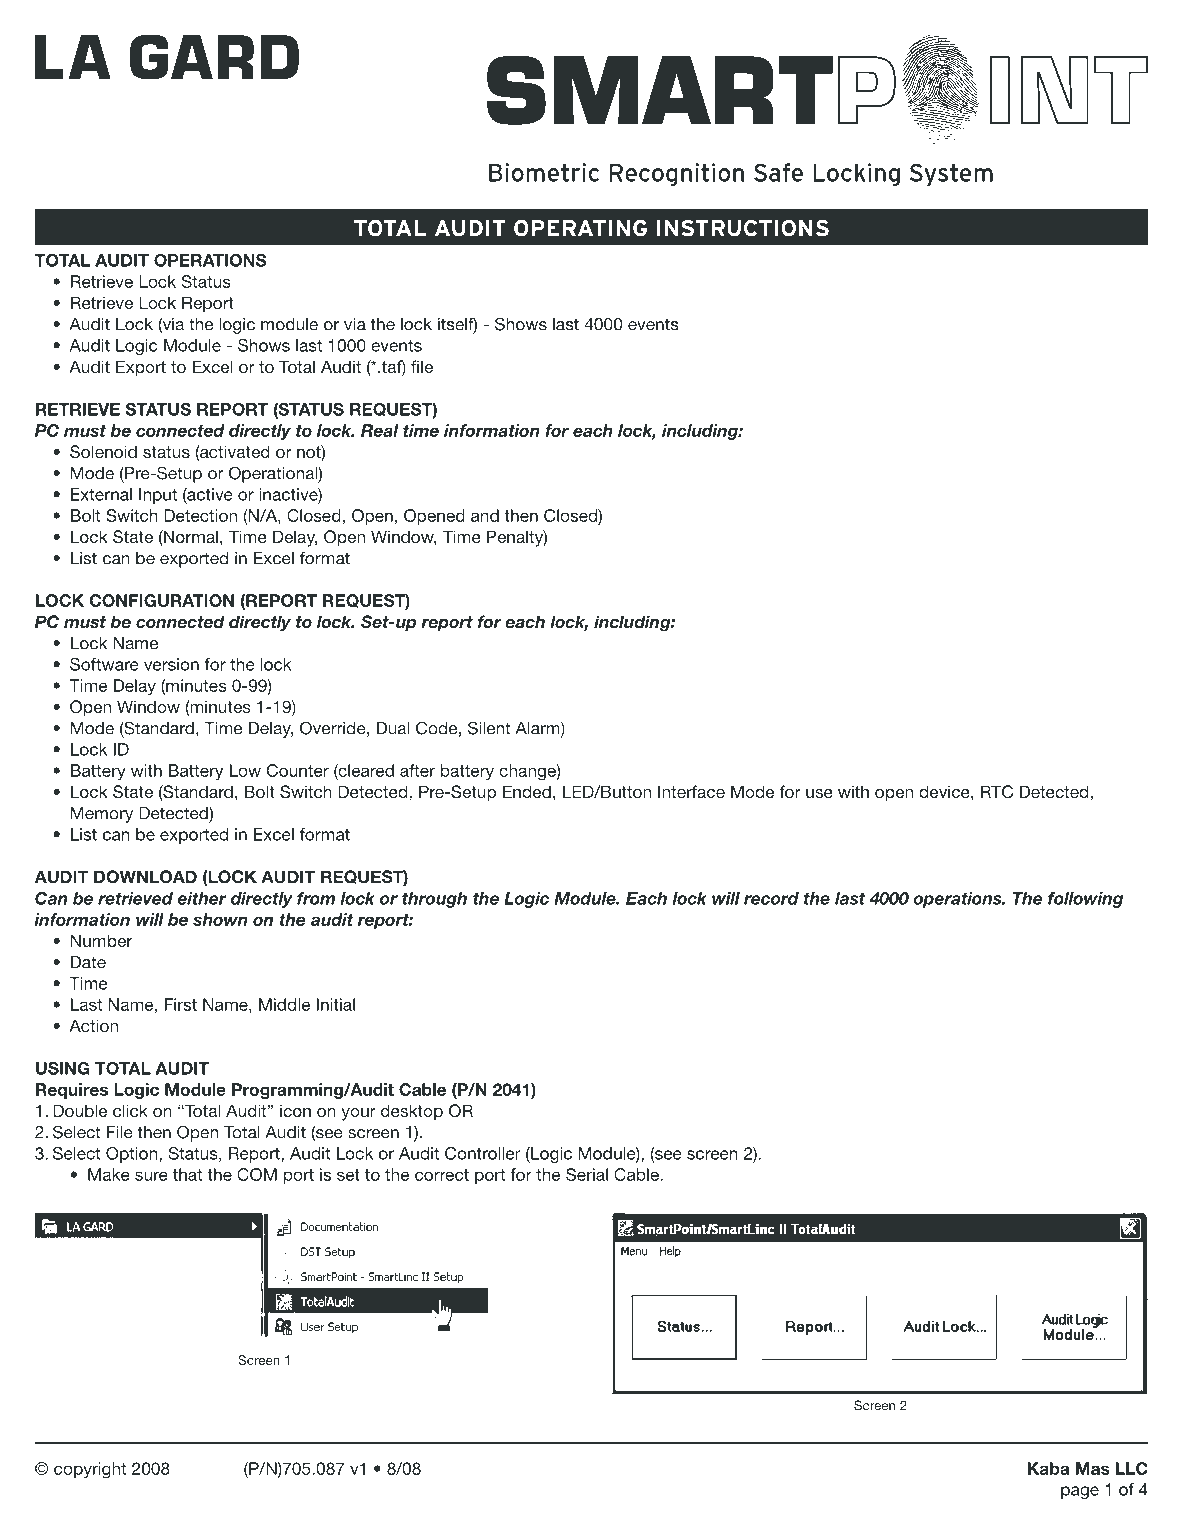  Describe the element at coordinates (997, 792) in the document. I see `RTC` at that location.
